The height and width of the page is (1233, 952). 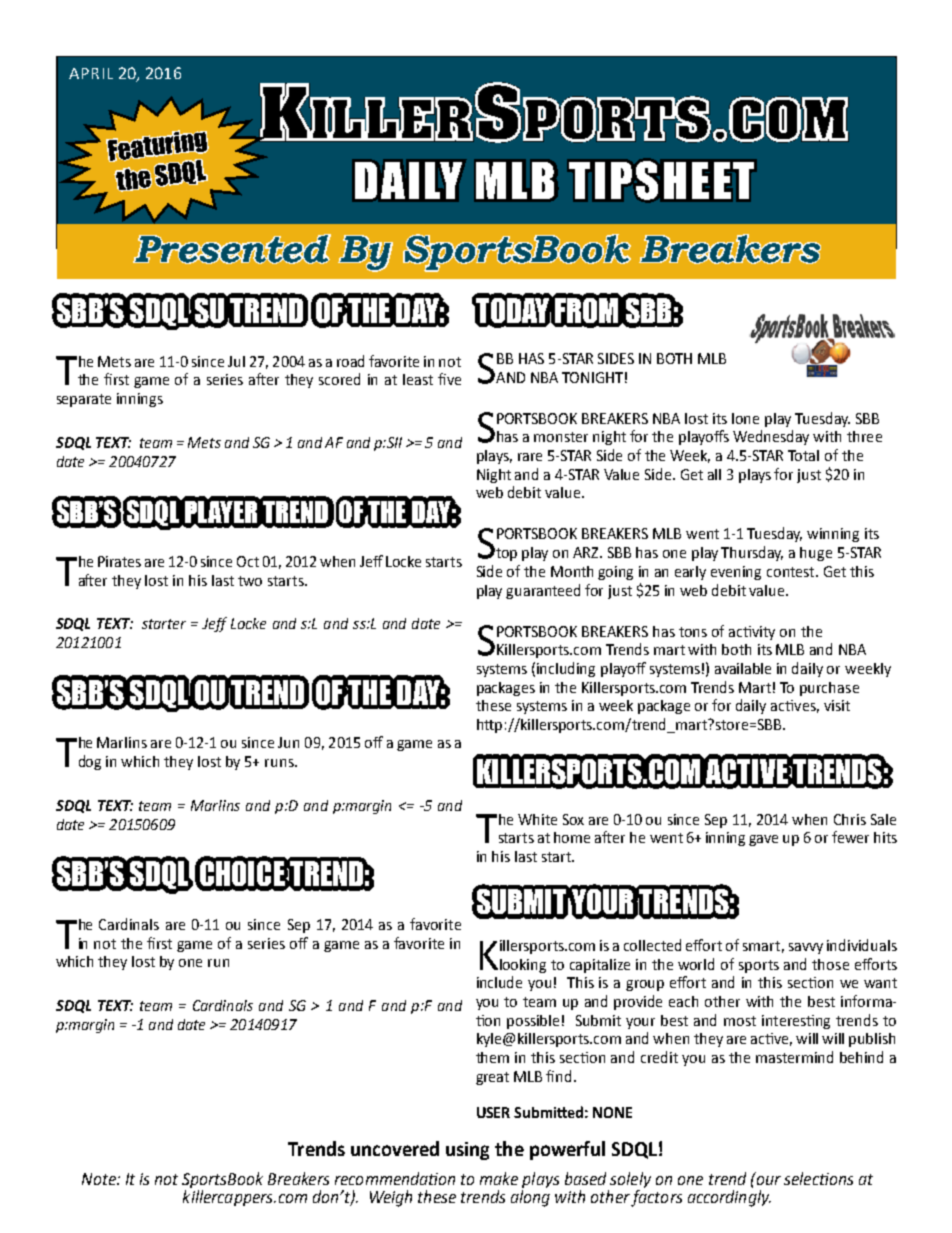 I want to click on accordingly, so click(x=729, y=1198).
